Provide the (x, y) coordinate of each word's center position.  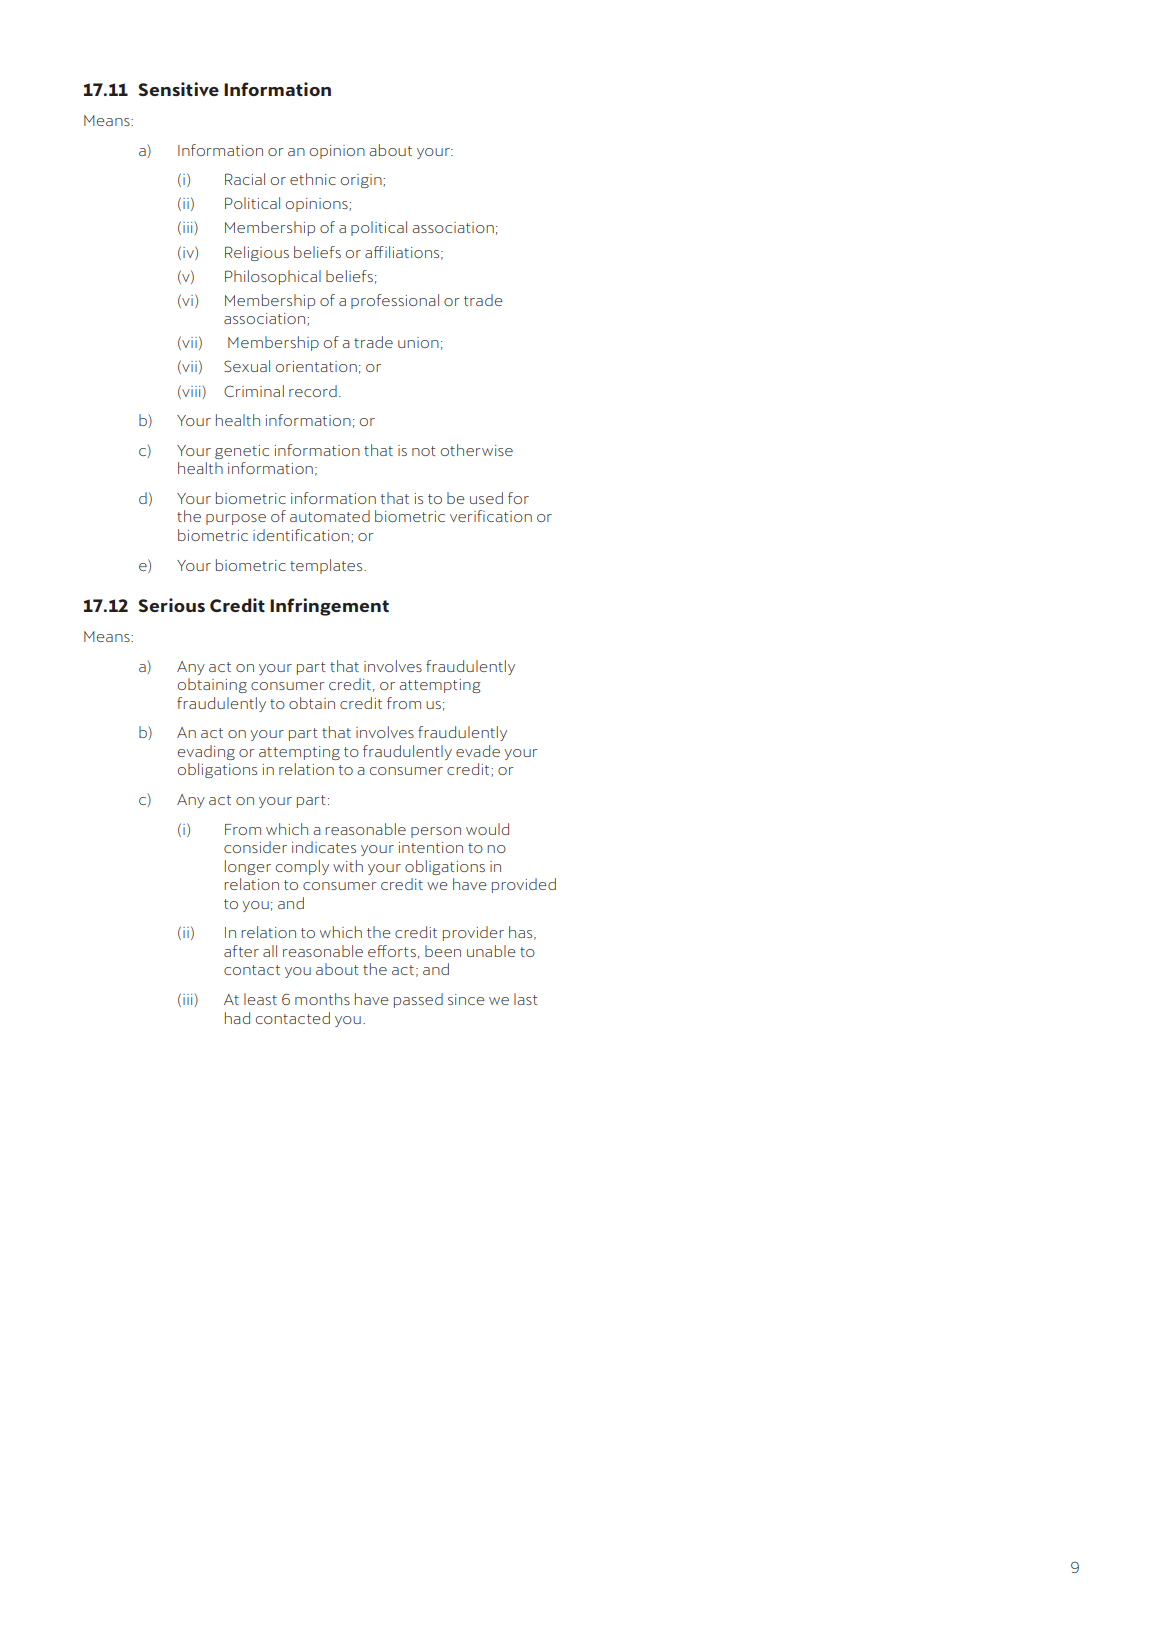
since (466, 999)
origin (362, 181)
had (237, 1018)
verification (491, 516)
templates (327, 566)
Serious (171, 605)
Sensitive (178, 89)
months (322, 999)
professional (395, 301)
